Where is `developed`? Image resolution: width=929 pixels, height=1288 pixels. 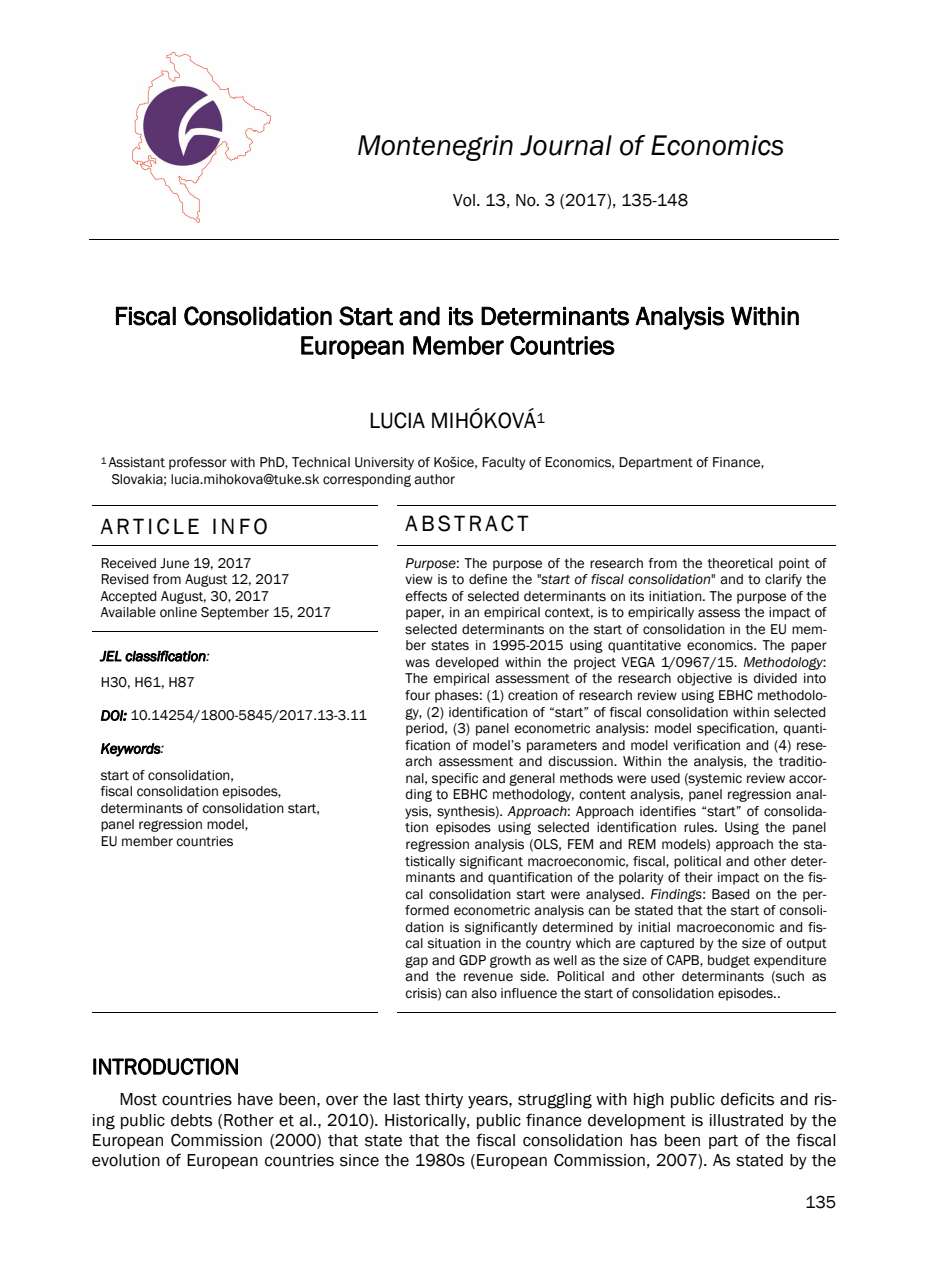
developed is located at coordinates (467, 663).
